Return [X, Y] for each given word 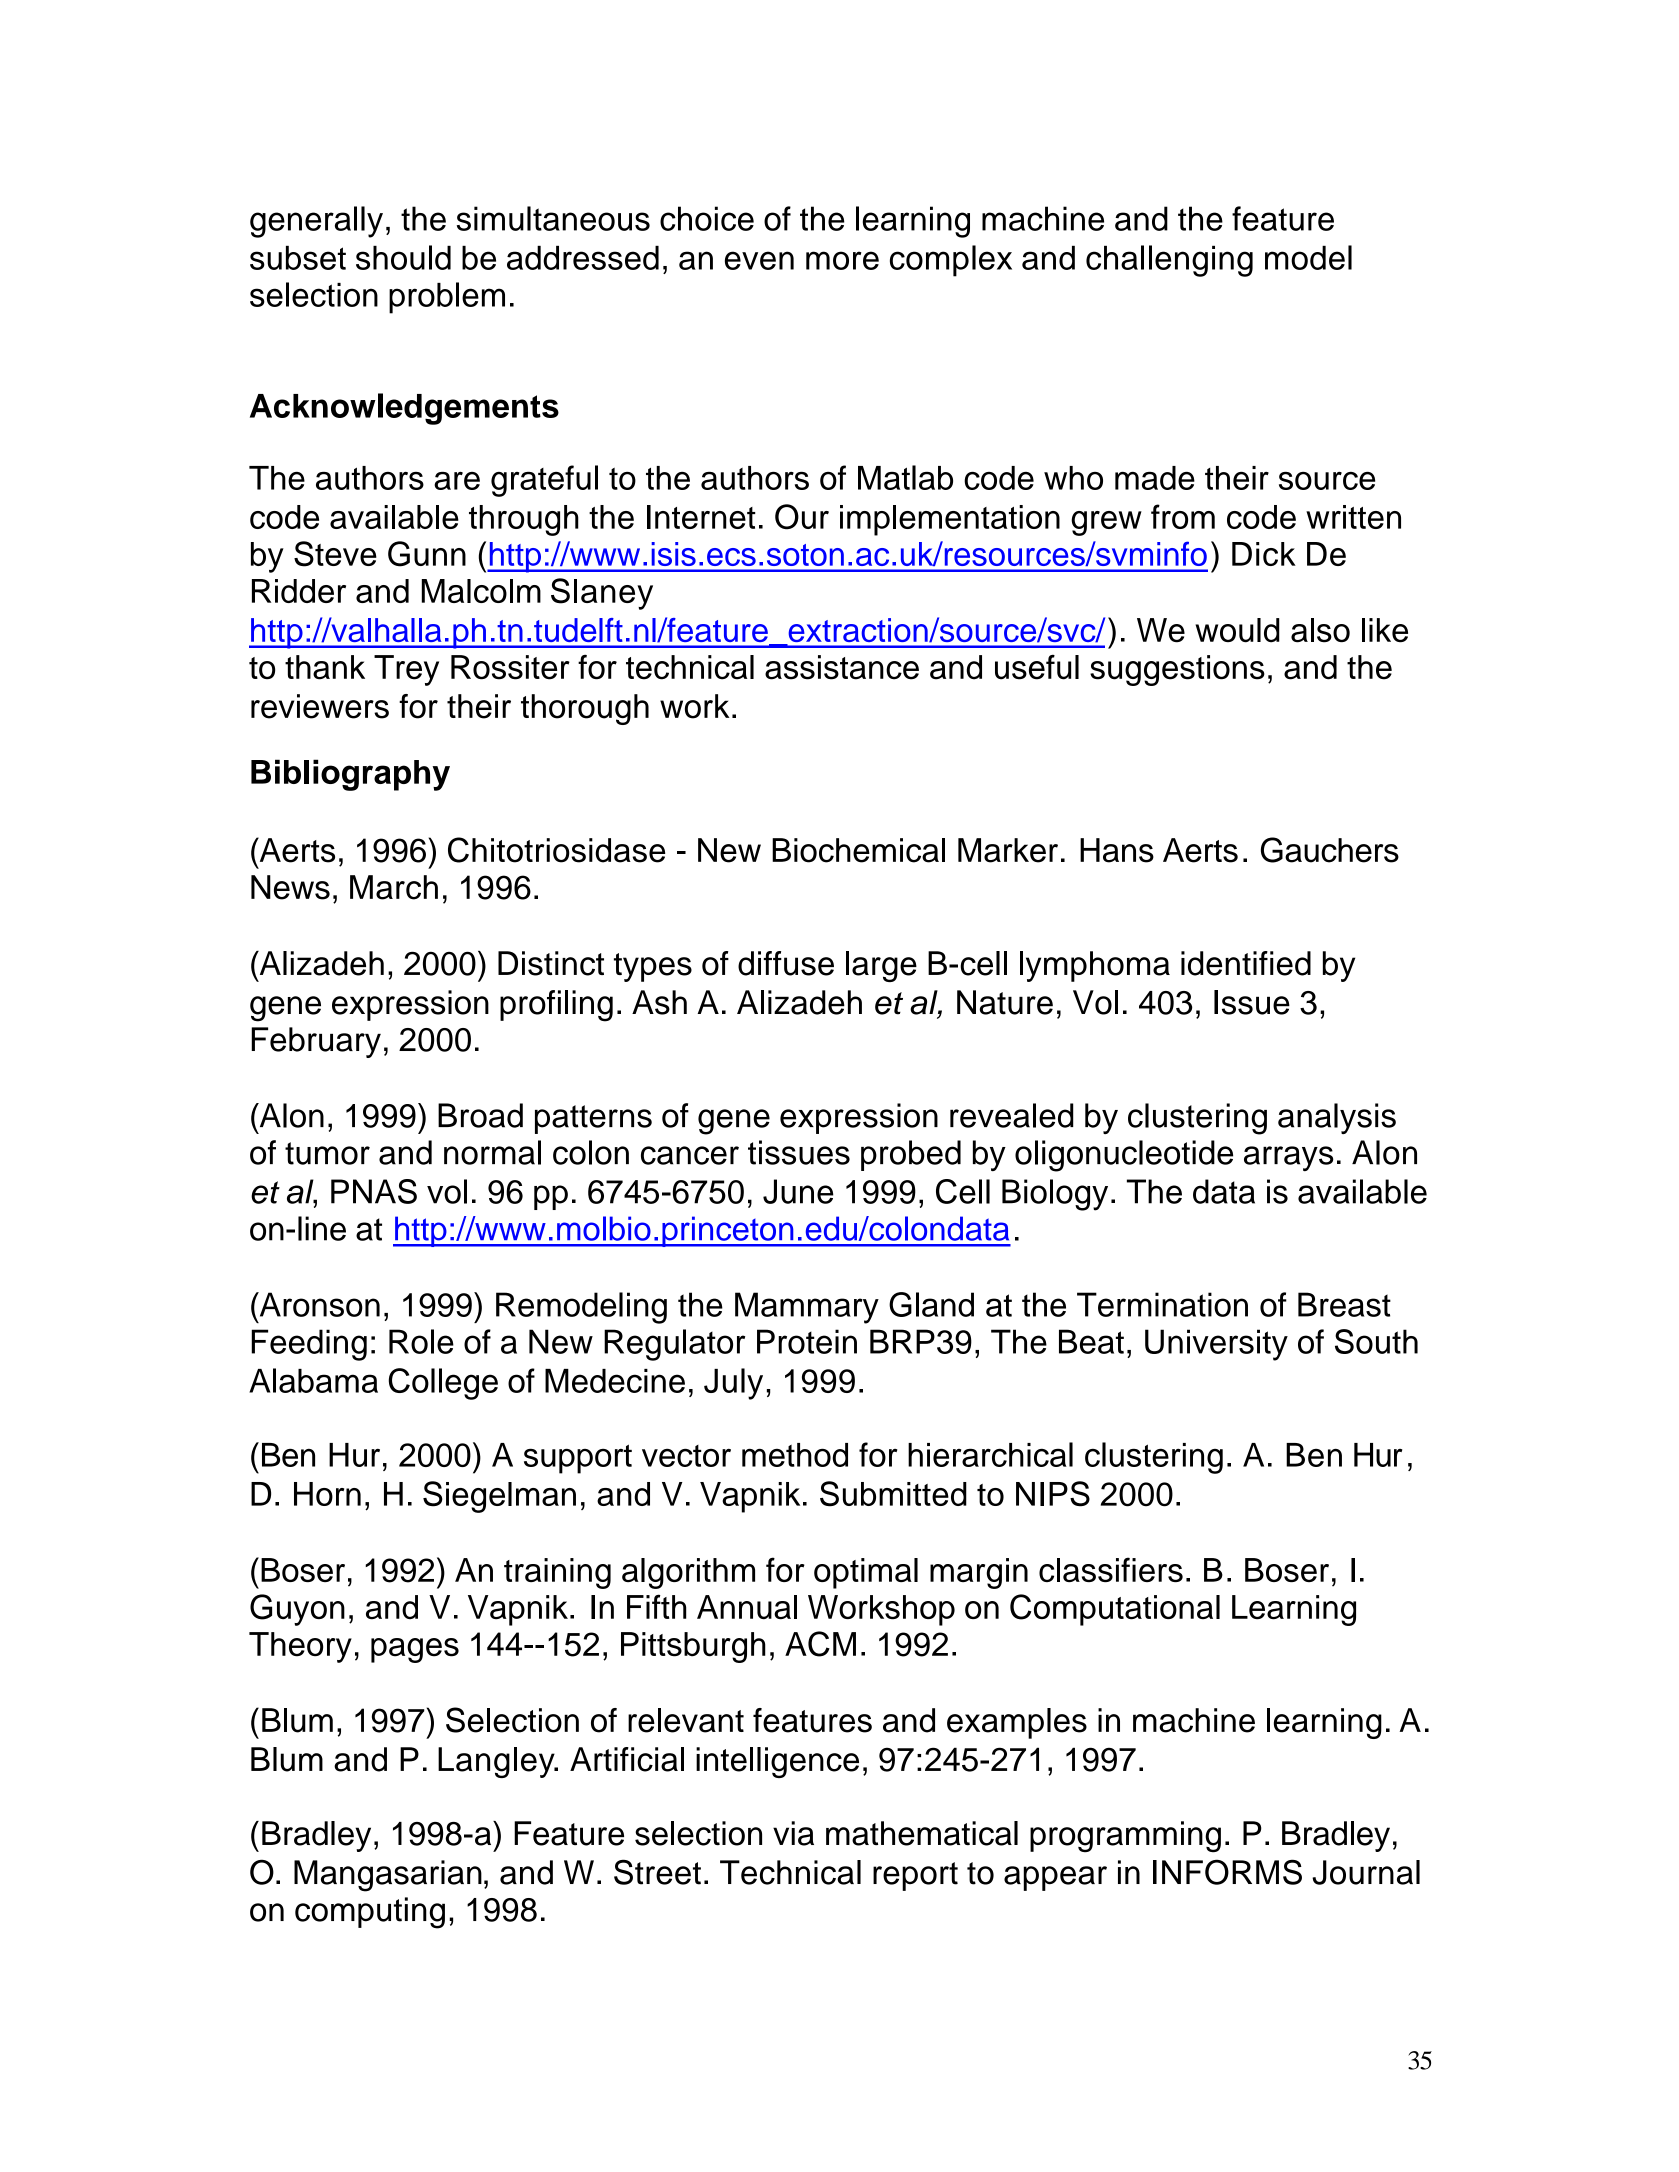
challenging [1169, 261]
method [795, 1455]
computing [370, 1913]
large [881, 966]
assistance [842, 667]
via [793, 1833]
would [1237, 630]
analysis [1337, 1118]
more [842, 260]
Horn [327, 1494]
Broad [480, 1115]
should [403, 257]
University [1216, 1345]
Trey [406, 670]
